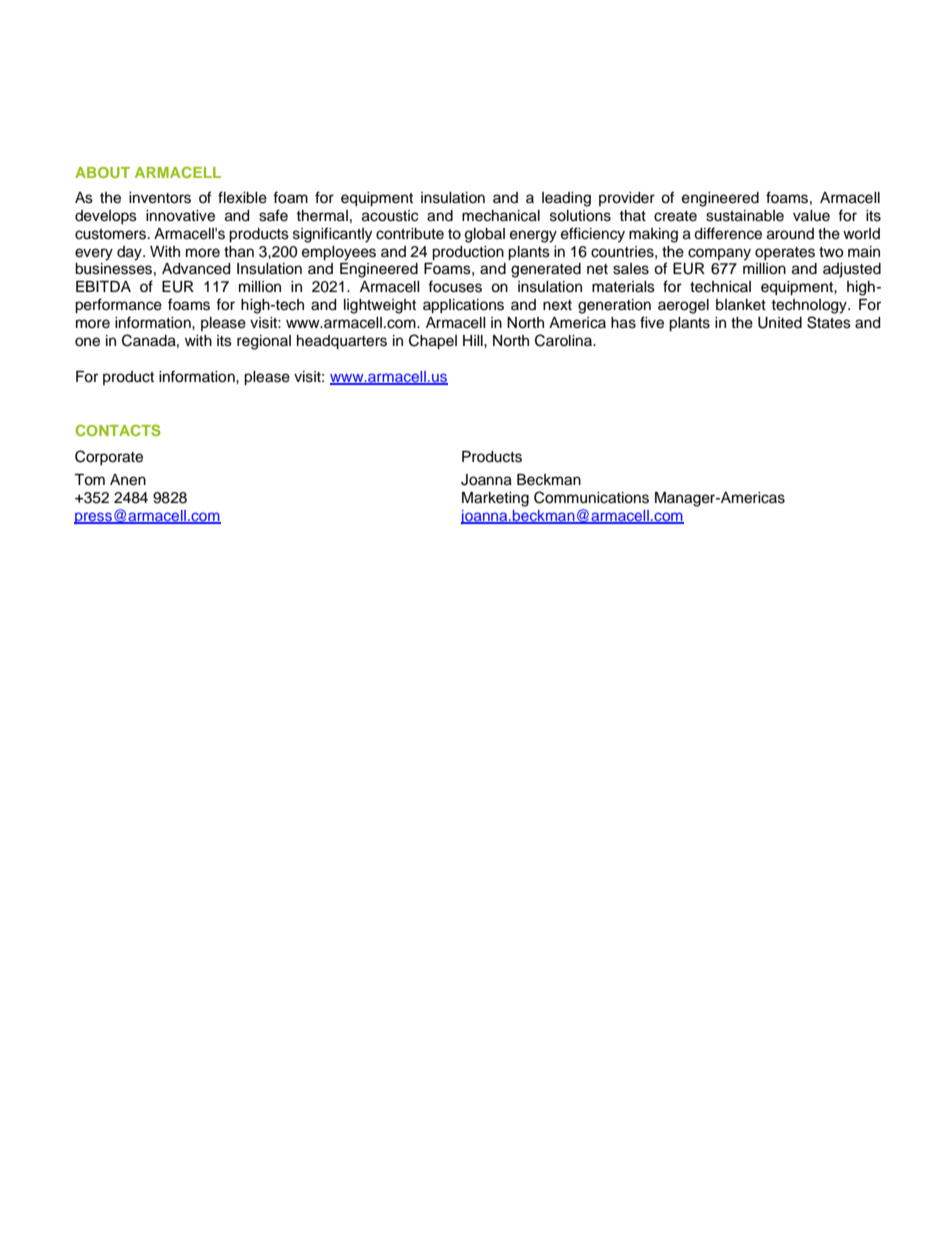  Describe the element at coordinates (741, 305) in the document. I see `blanket` at that location.
